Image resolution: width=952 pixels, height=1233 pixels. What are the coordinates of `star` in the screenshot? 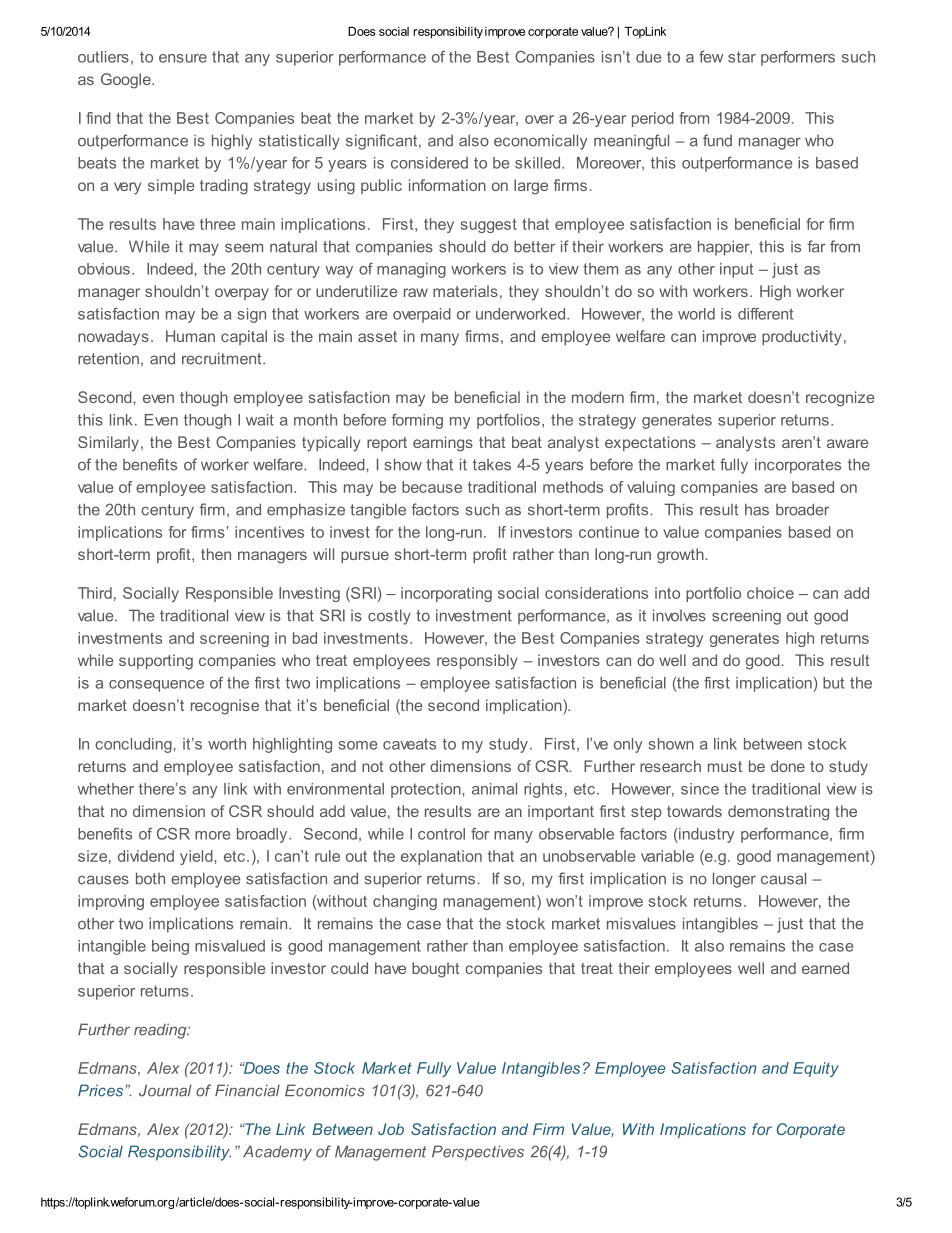 It's located at (742, 57).
